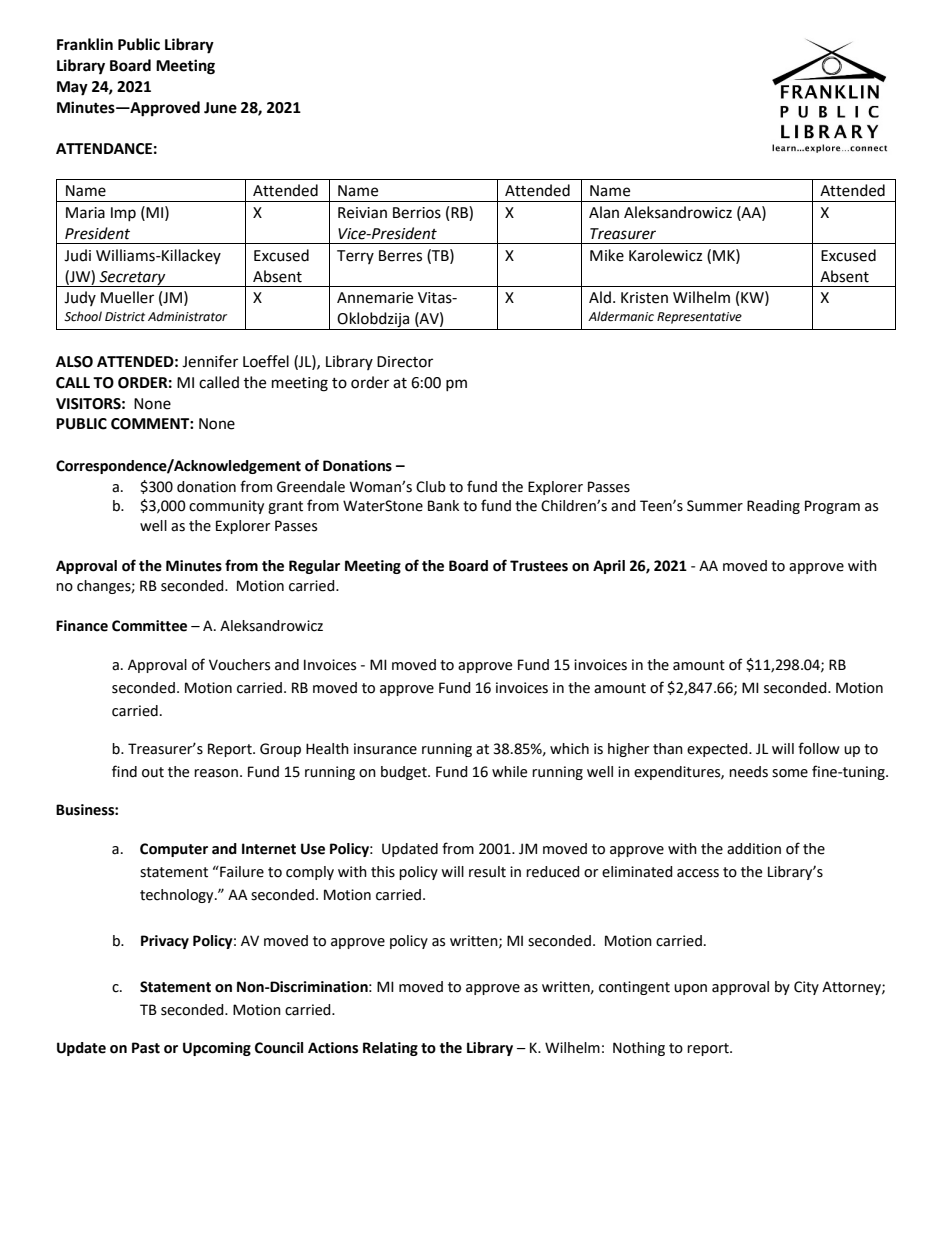 The height and width of the image is (1233, 952). I want to click on Mike, so click(607, 255).
